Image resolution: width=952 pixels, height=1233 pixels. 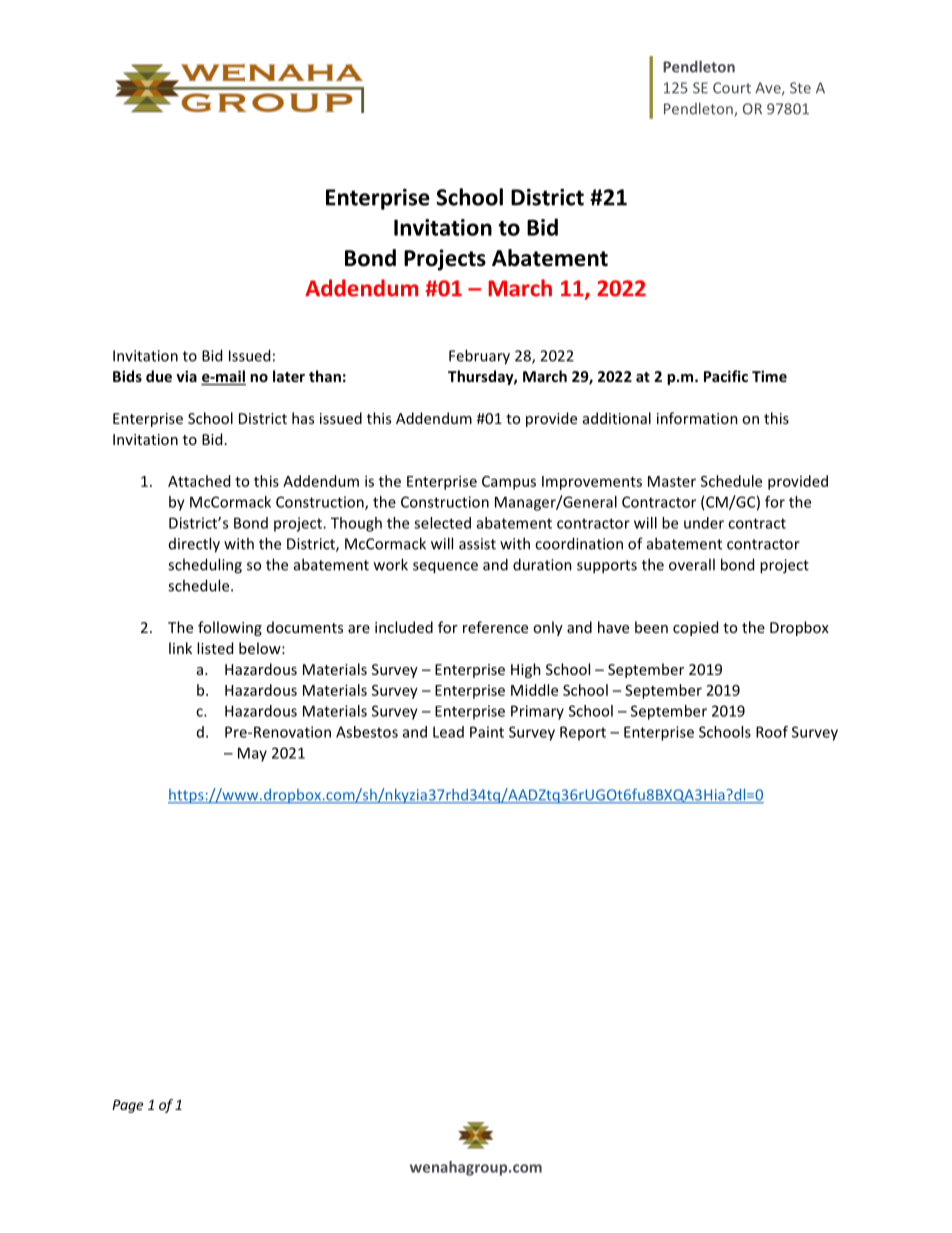 What do you see at coordinates (127, 1106) in the page?
I see `Page` at bounding box center [127, 1106].
